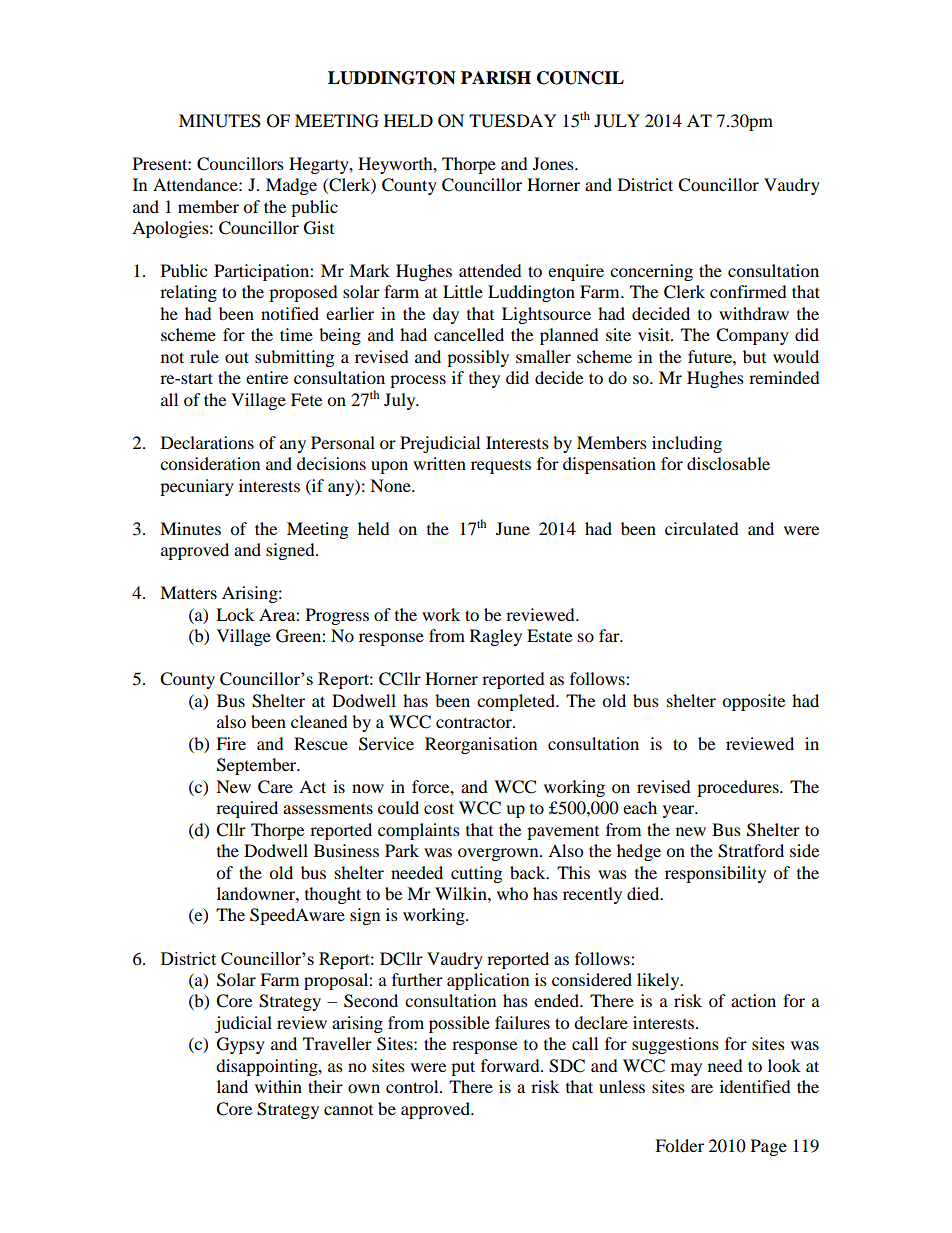 Image resolution: width=952 pixels, height=1233 pixels. I want to click on forward, so click(511, 1065).
